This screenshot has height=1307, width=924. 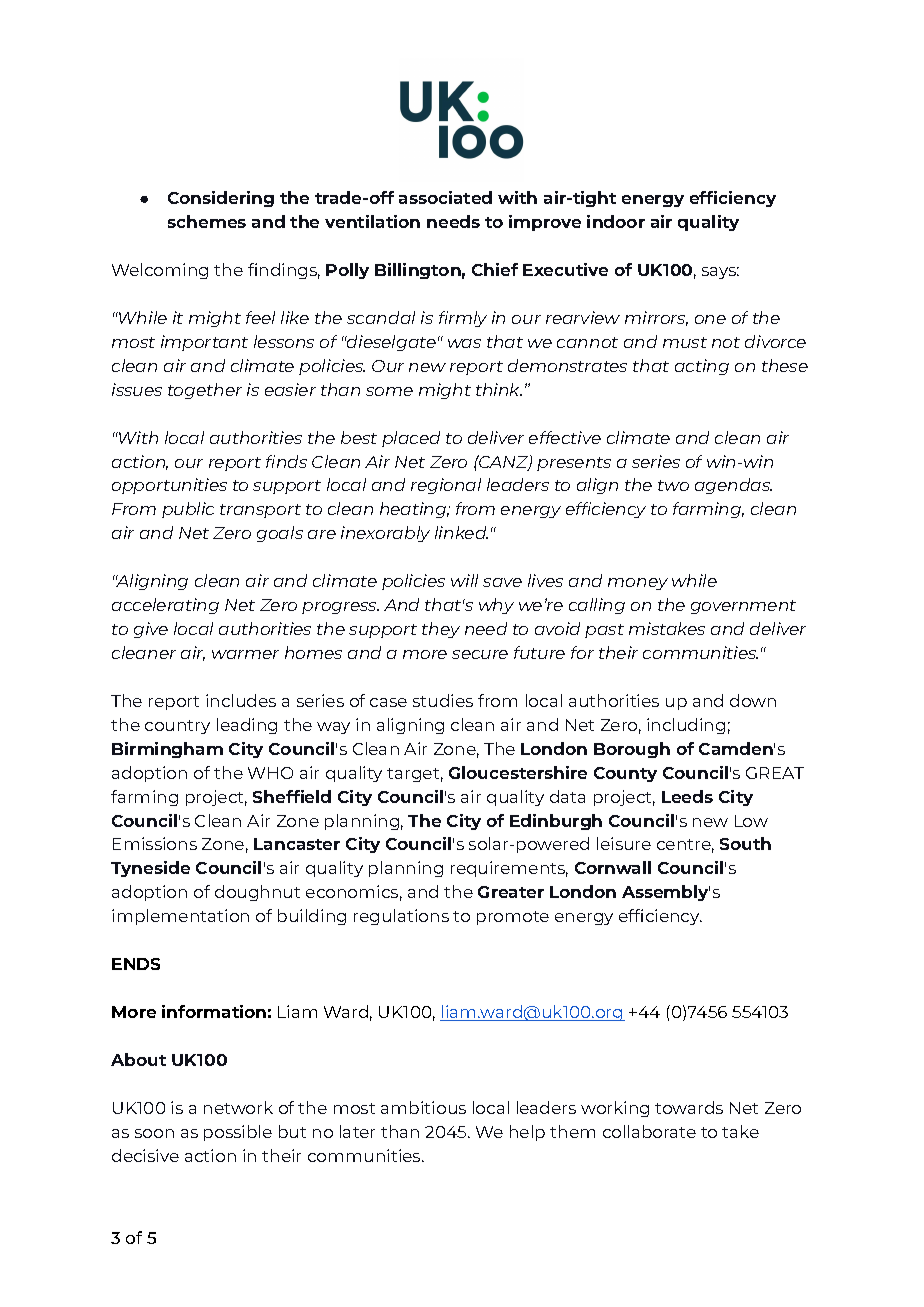 What do you see at coordinates (207, 221) in the screenshot?
I see `schemes` at bounding box center [207, 221].
